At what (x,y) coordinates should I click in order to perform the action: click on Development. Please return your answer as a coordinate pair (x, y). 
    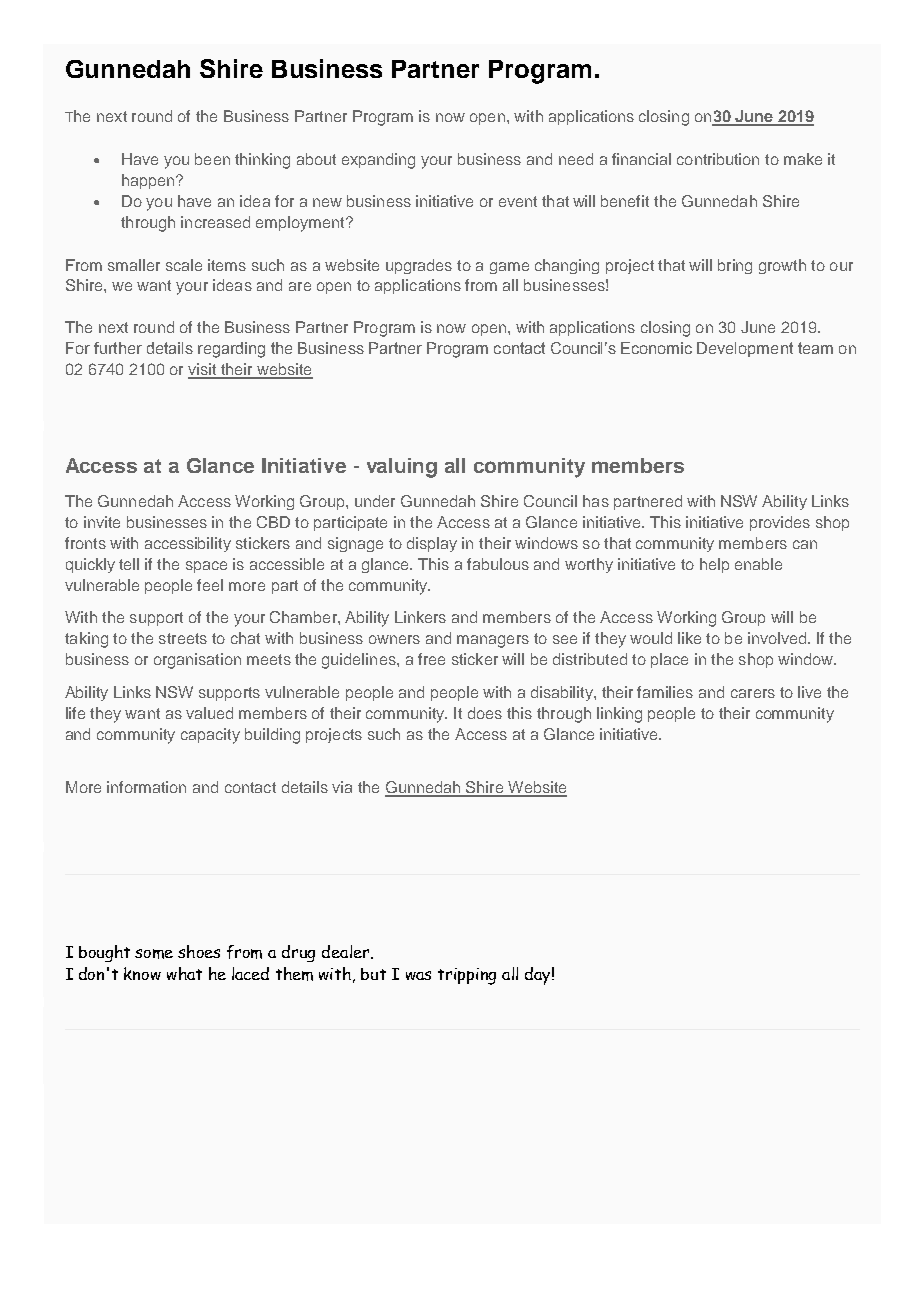
    Looking at the image, I should click on (745, 349).
